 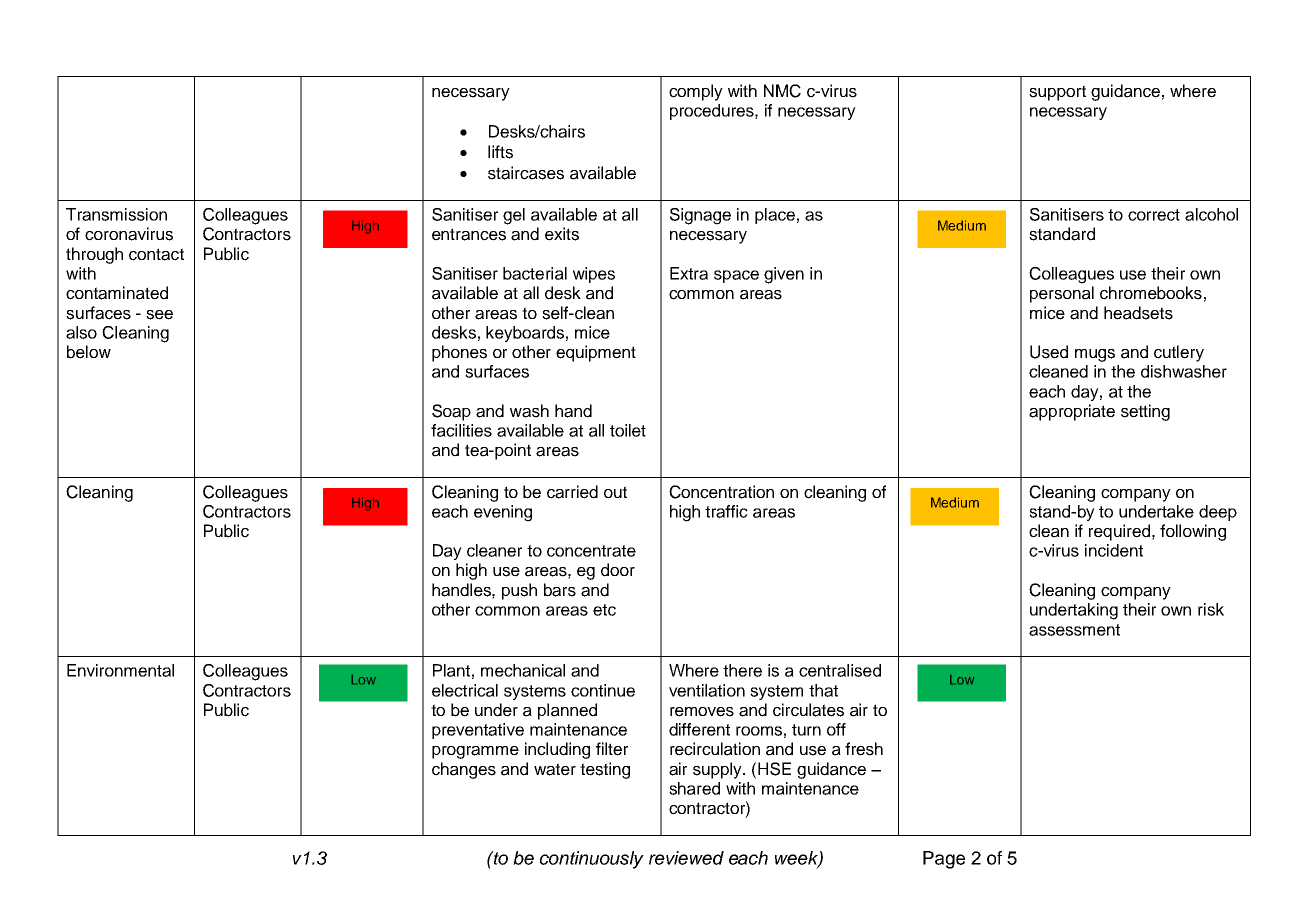 I want to click on support, so click(x=1057, y=93).
